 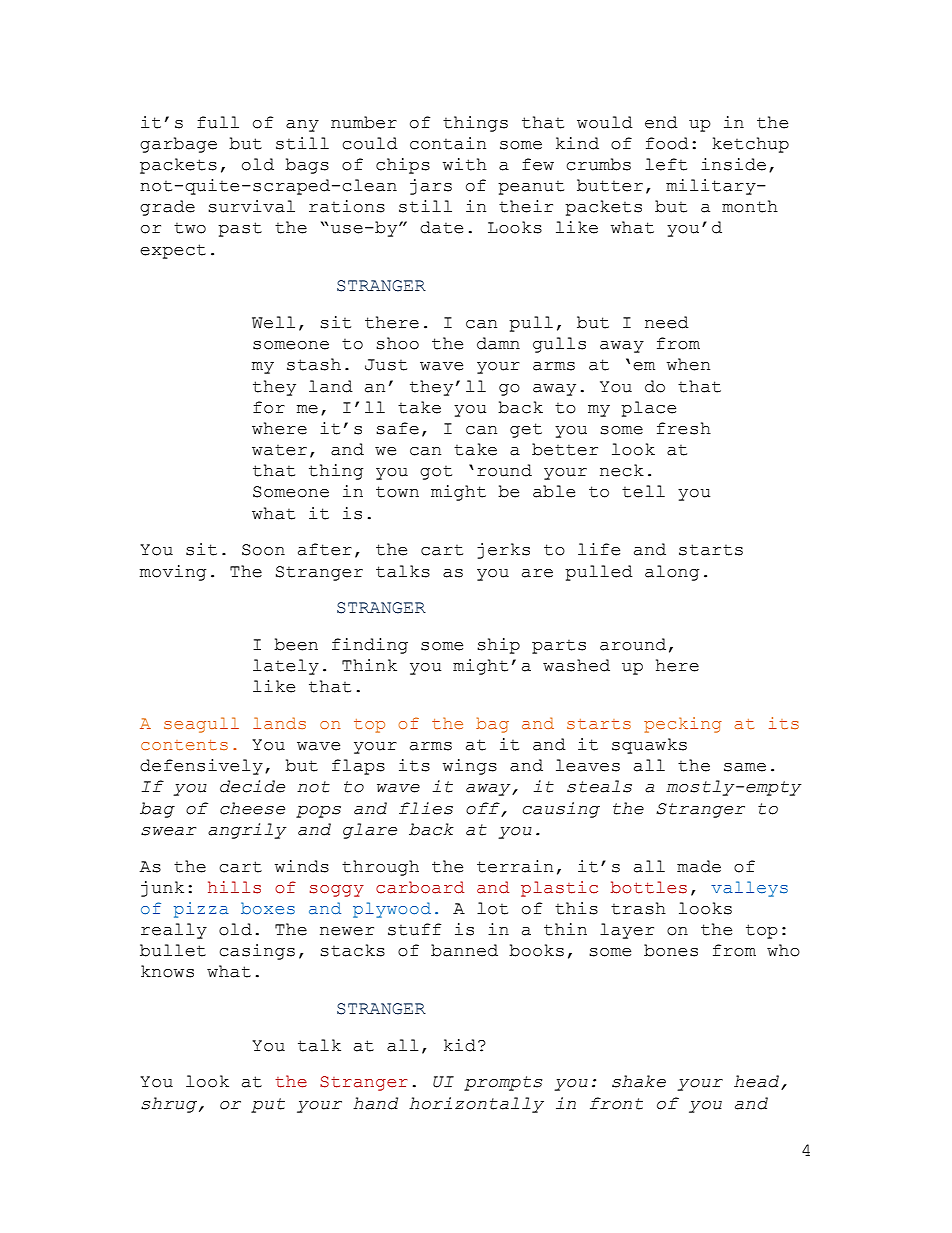 I want to click on prompts, so click(x=503, y=1083).
